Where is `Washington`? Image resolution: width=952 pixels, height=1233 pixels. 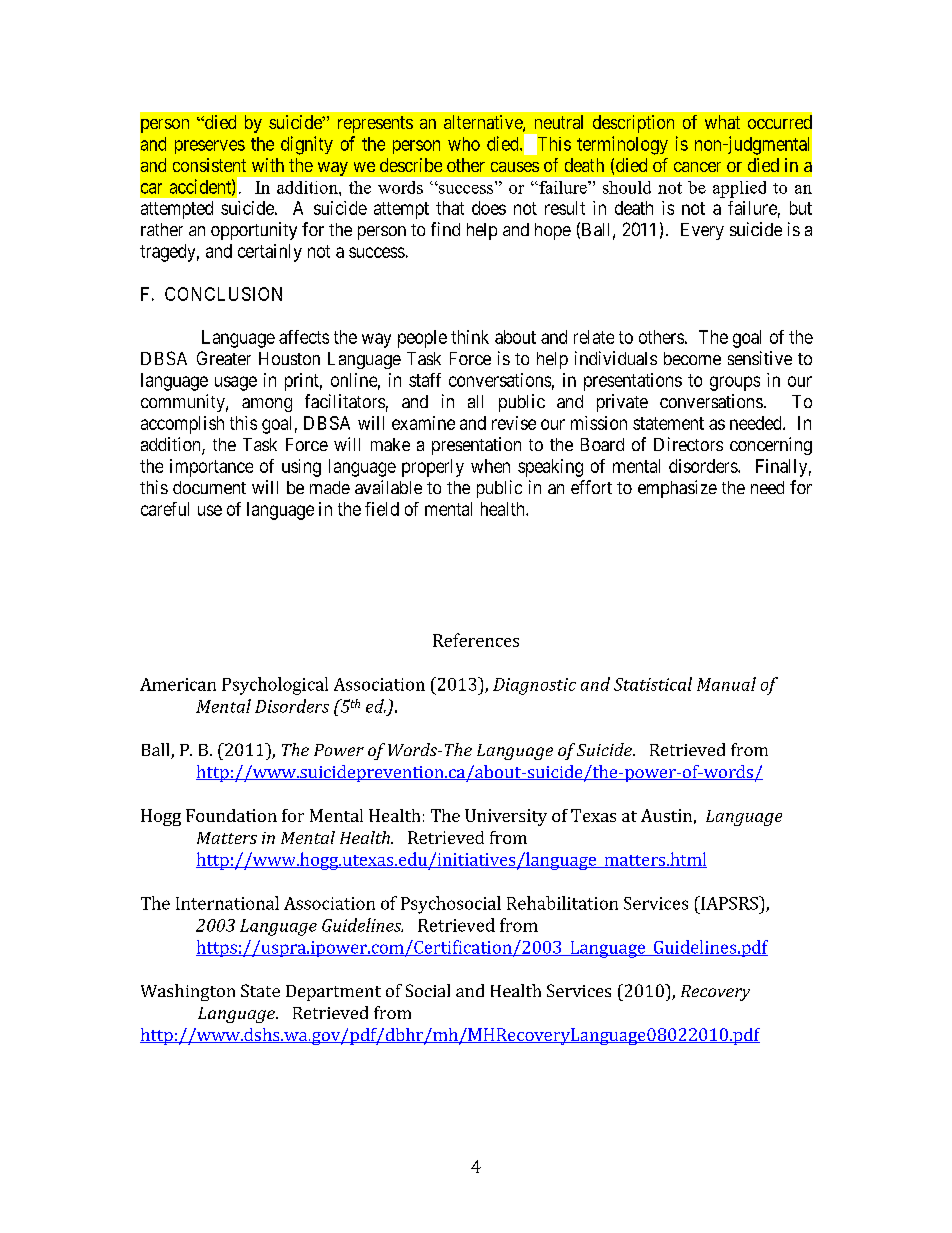 Washington is located at coordinates (188, 992).
